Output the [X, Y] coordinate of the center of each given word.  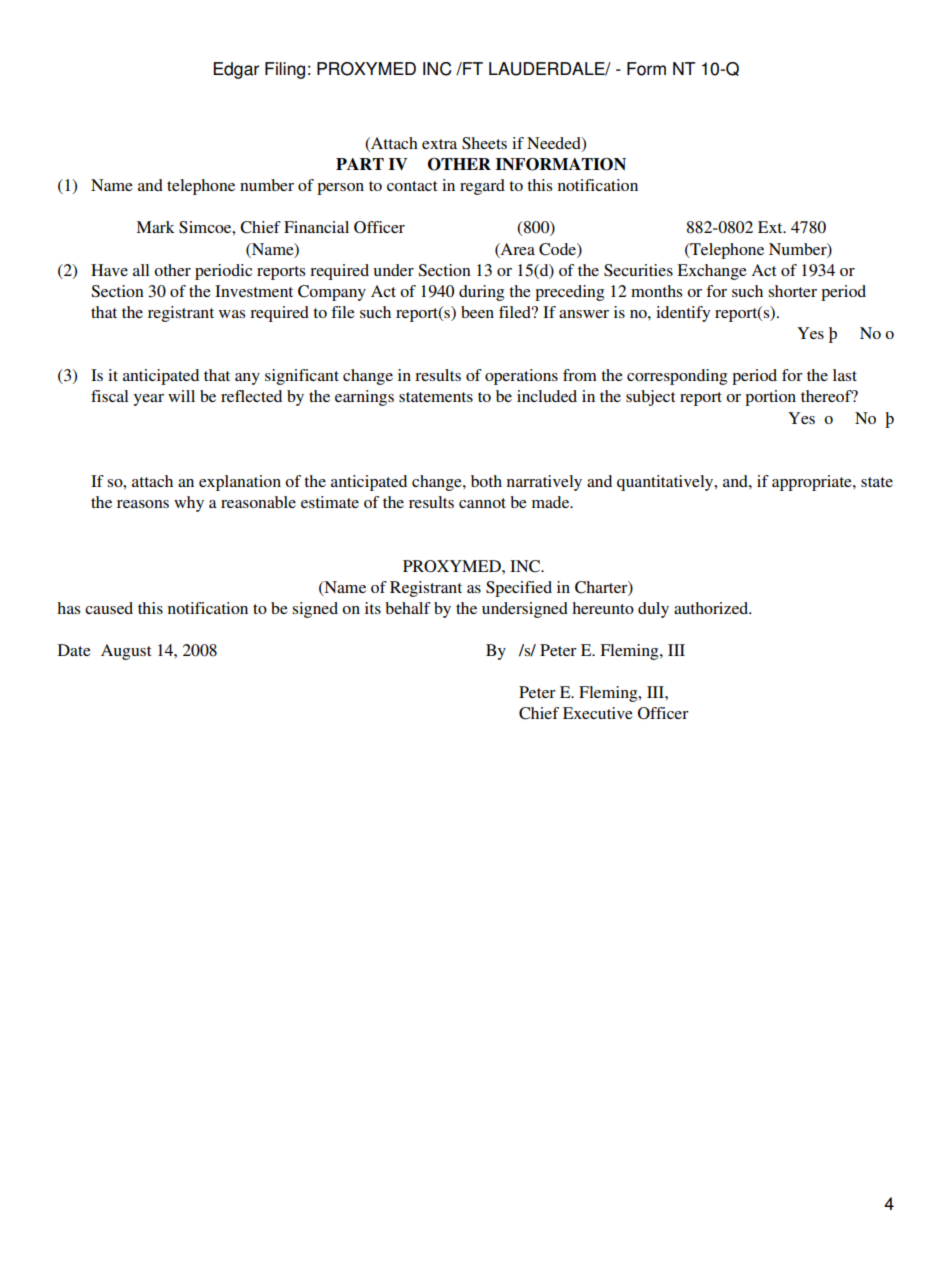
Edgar [236, 70]
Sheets [484, 143]
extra [439, 144]
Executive [598, 713]
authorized [712, 608]
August [126, 652]
